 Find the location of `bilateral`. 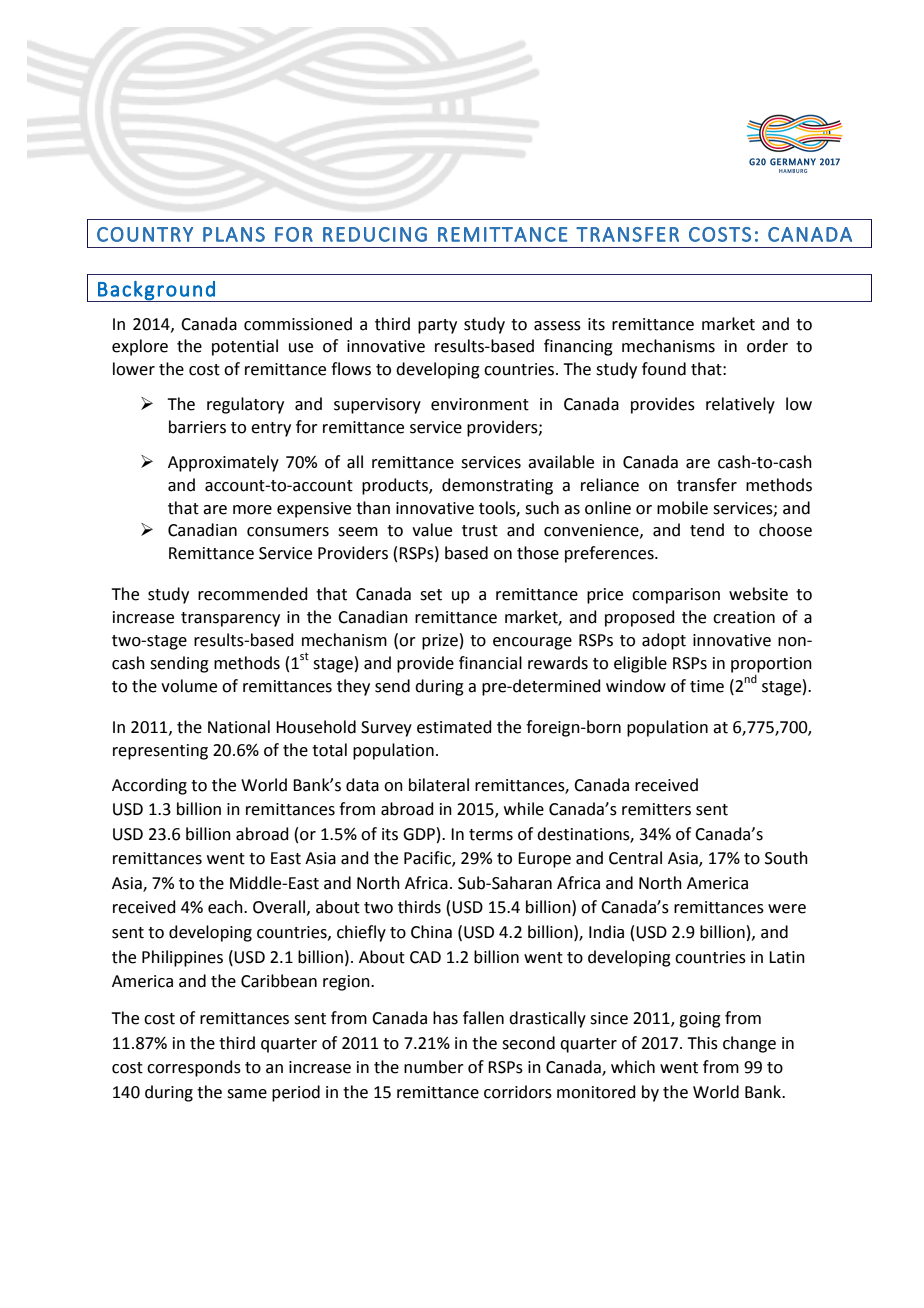

bilateral is located at coordinates (439, 785).
